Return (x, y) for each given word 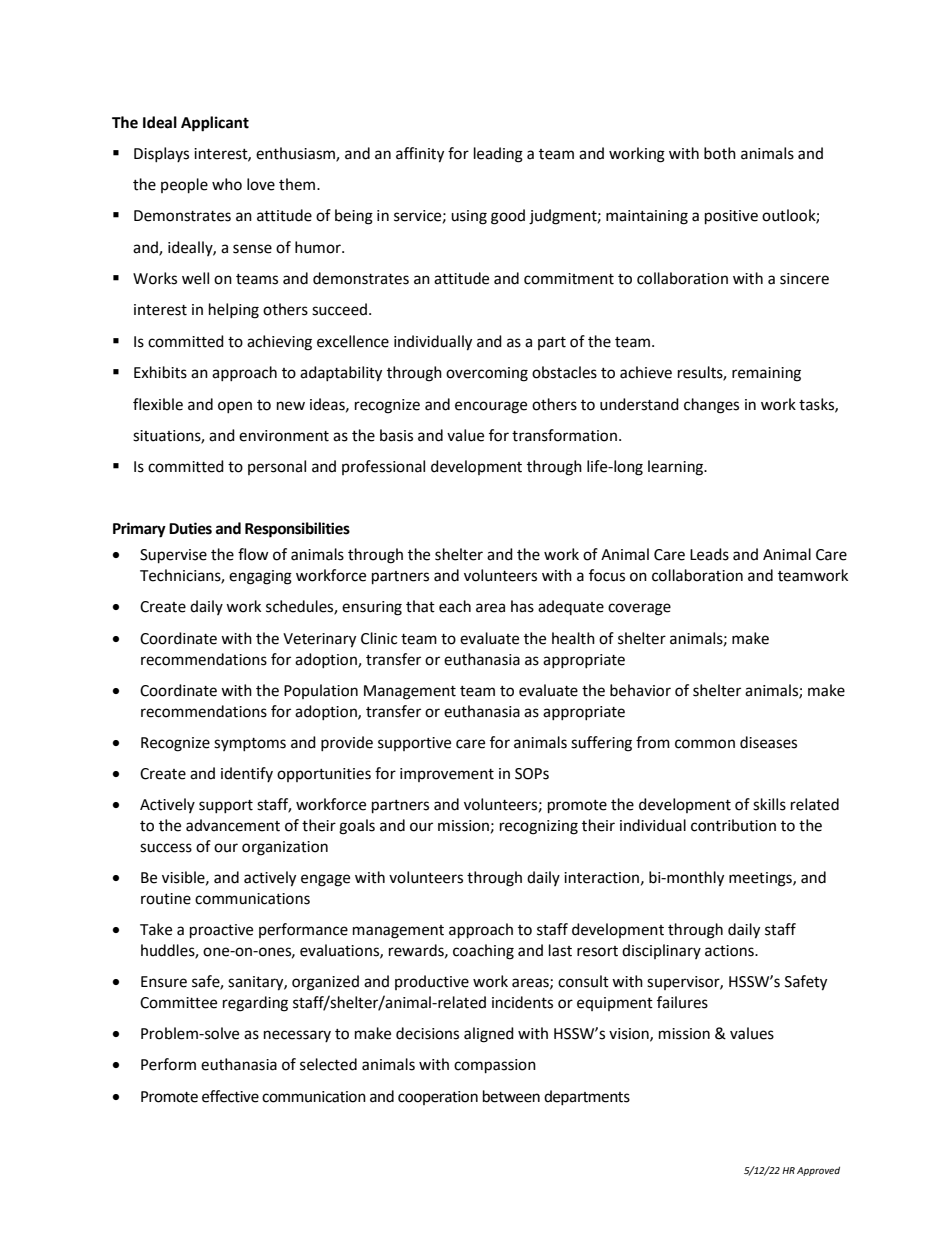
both (720, 153)
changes (711, 406)
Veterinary (319, 640)
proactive (221, 931)
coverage (639, 609)
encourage (491, 407)
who (227, 184)
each (455, 606)
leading (498, 155)
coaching (483, 952)
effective (230, 1096)
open (235, 407)
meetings (761, 879)
